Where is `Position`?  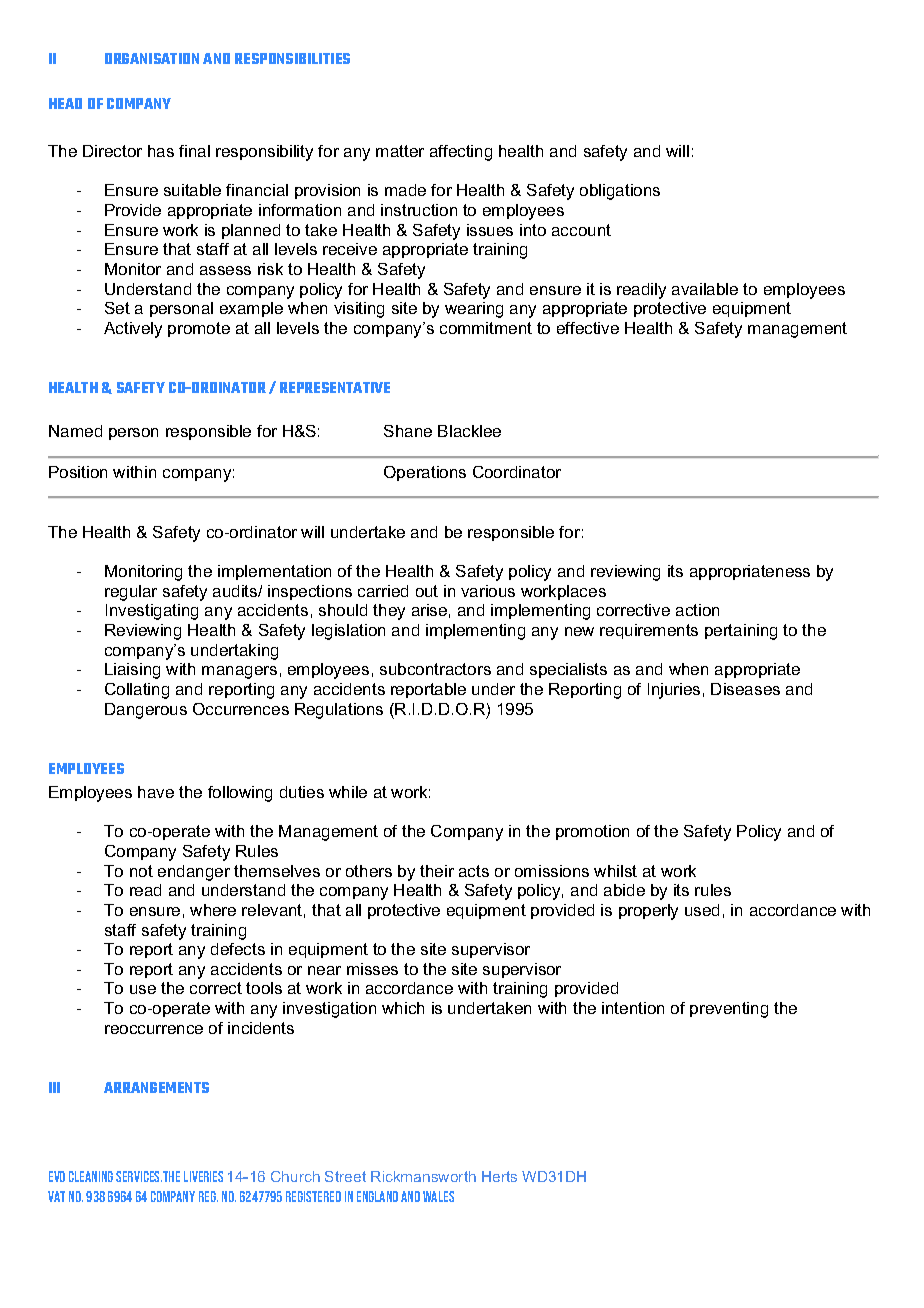
Position is located at coordinates (78, 472).
